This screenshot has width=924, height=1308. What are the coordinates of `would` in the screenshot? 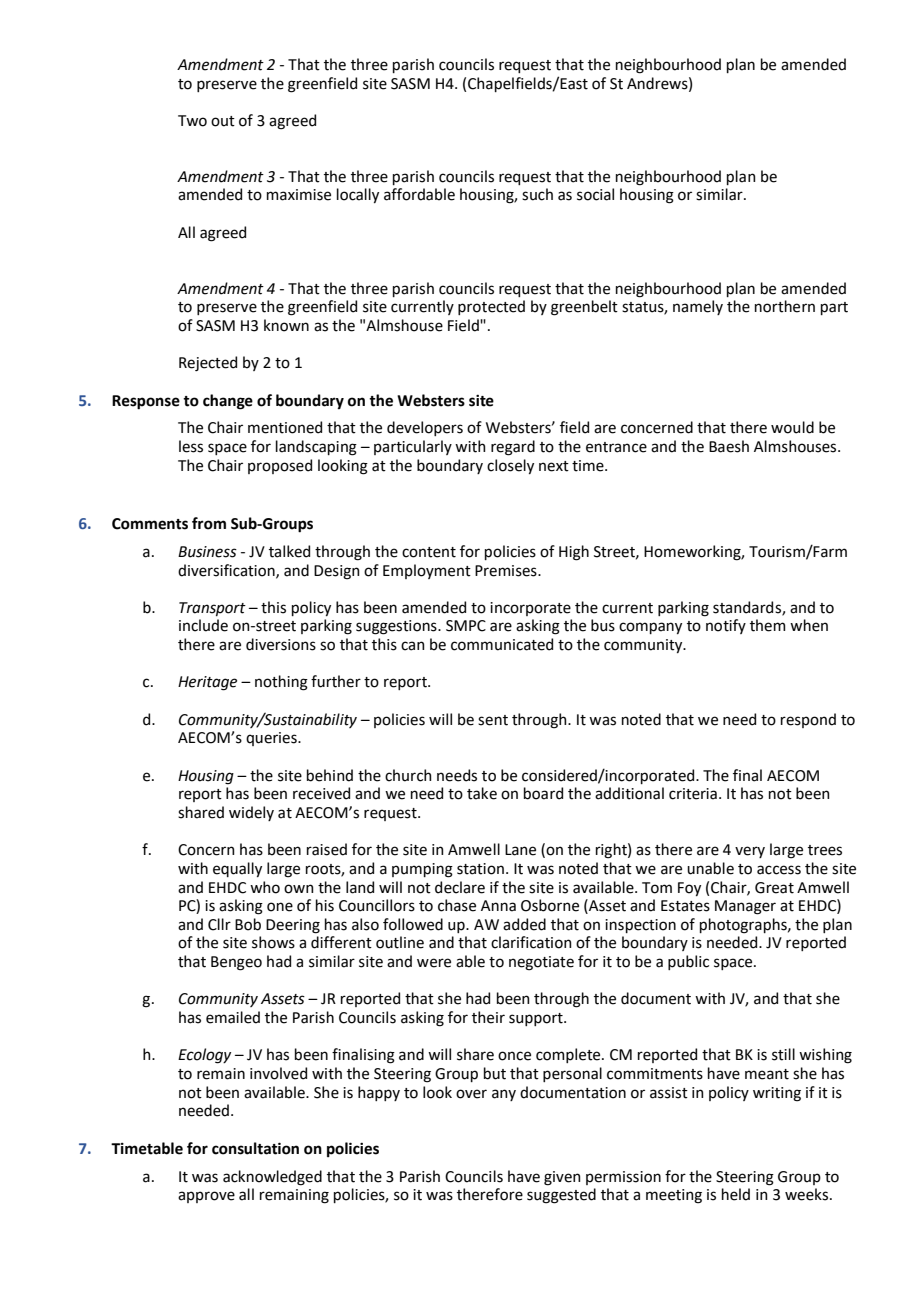 It's located at (792, 427).
